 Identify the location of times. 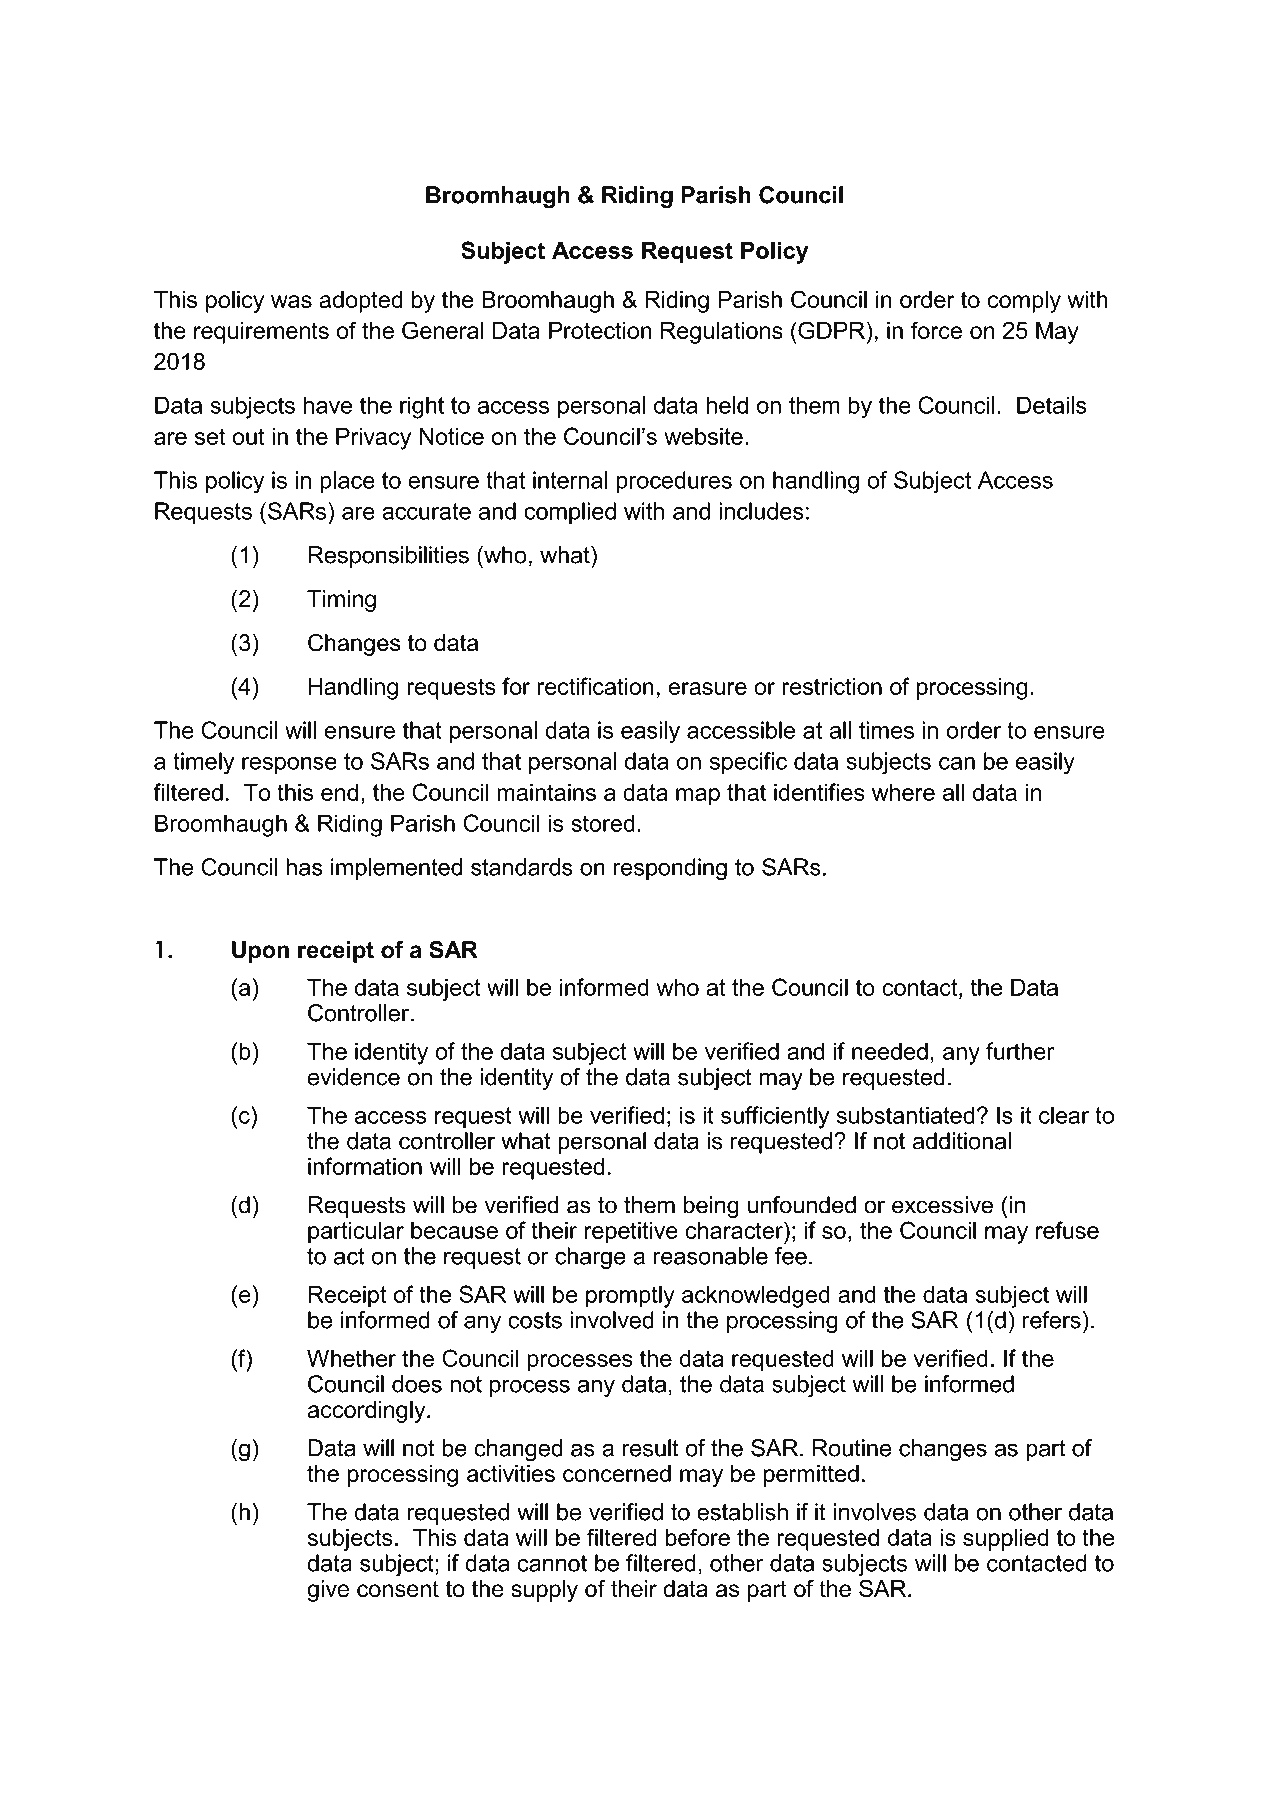
(886, 730).
